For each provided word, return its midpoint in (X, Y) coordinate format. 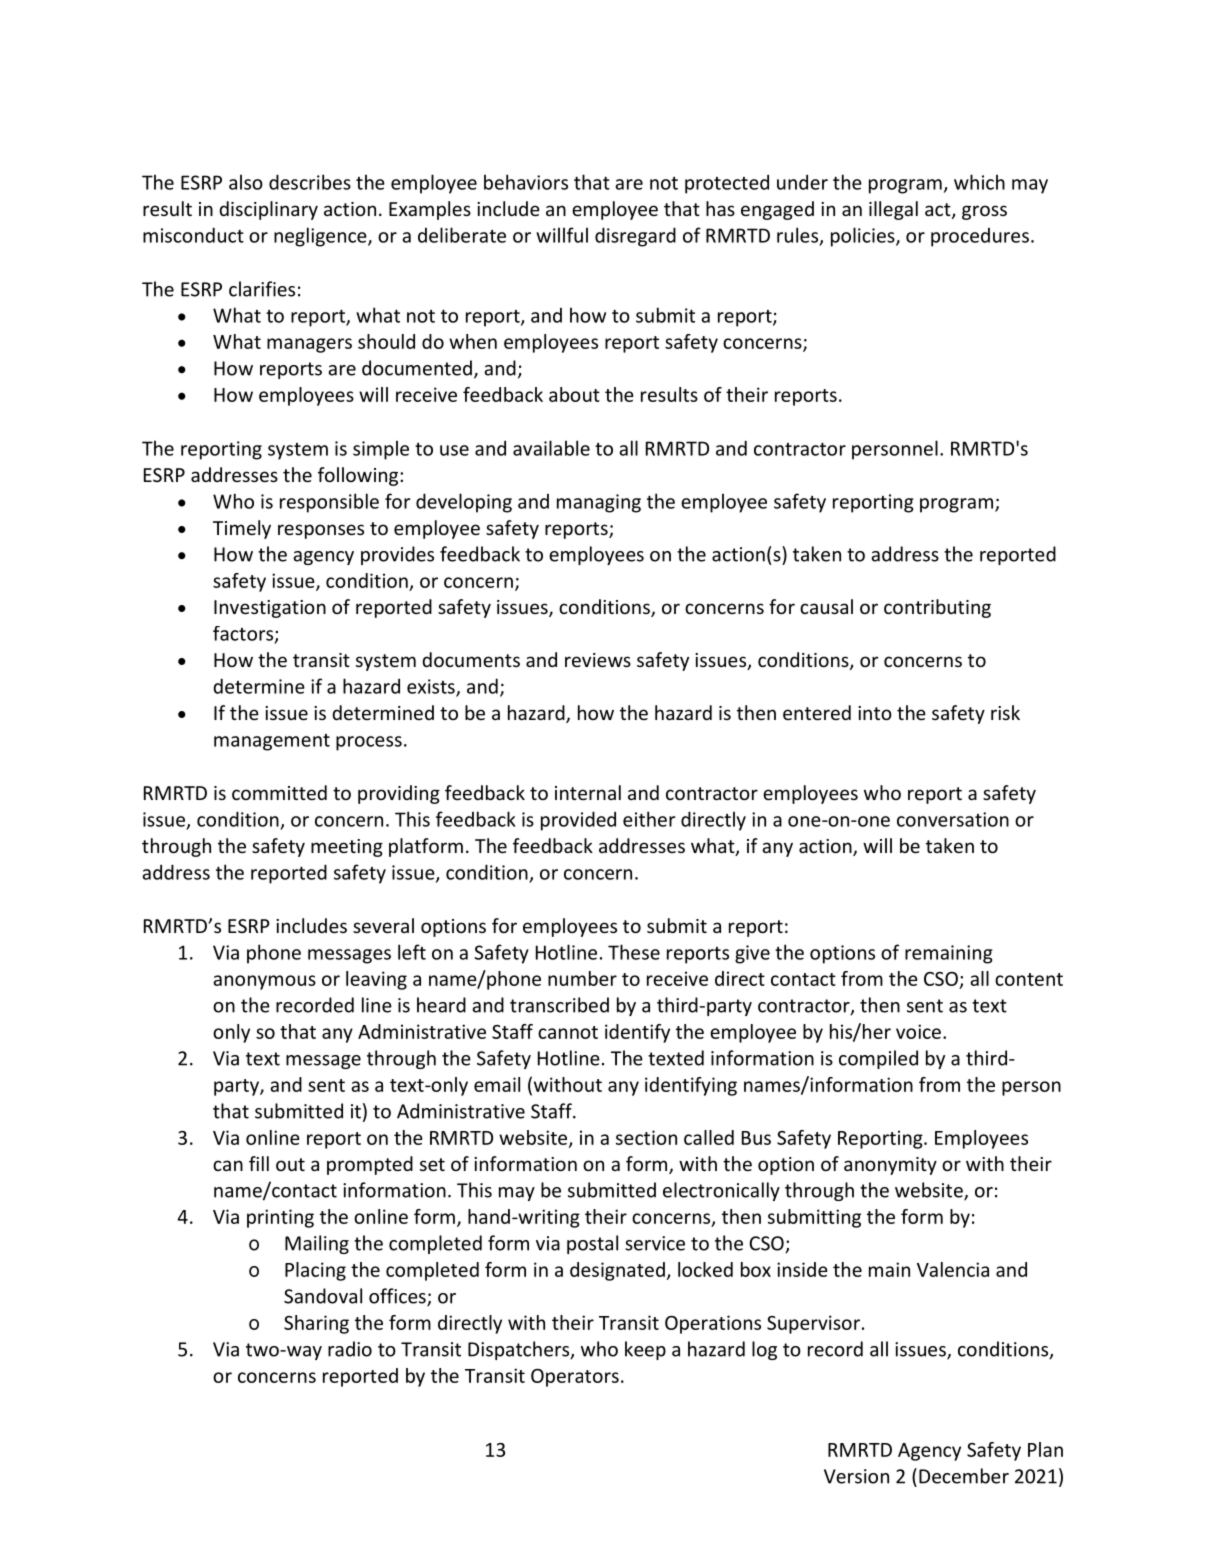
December (964, 1476)
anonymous (264, 982)
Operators (575, 1378)
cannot (568, 1032)
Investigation (270, 609)
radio (350, 1349)
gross (984, 212)
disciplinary (268, 210)
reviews (598, 660)
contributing (937, 608)
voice (918, 1031)
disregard (635, 237)
